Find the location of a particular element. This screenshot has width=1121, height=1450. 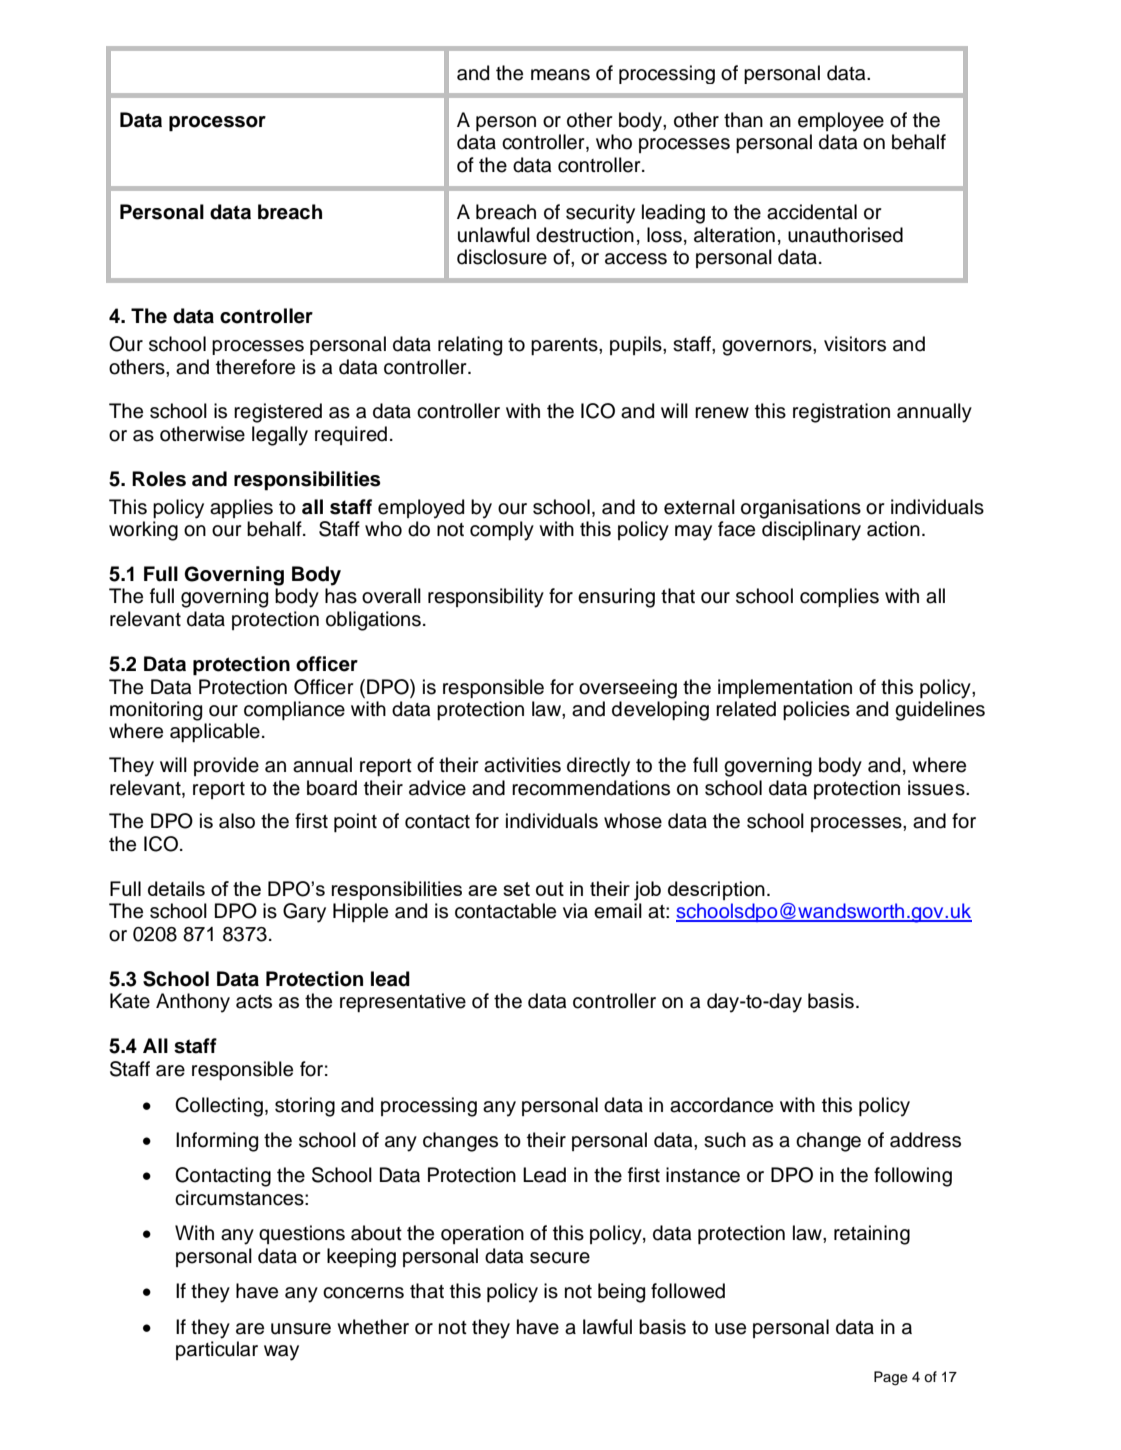

means is located at coordinates (560, 75).
